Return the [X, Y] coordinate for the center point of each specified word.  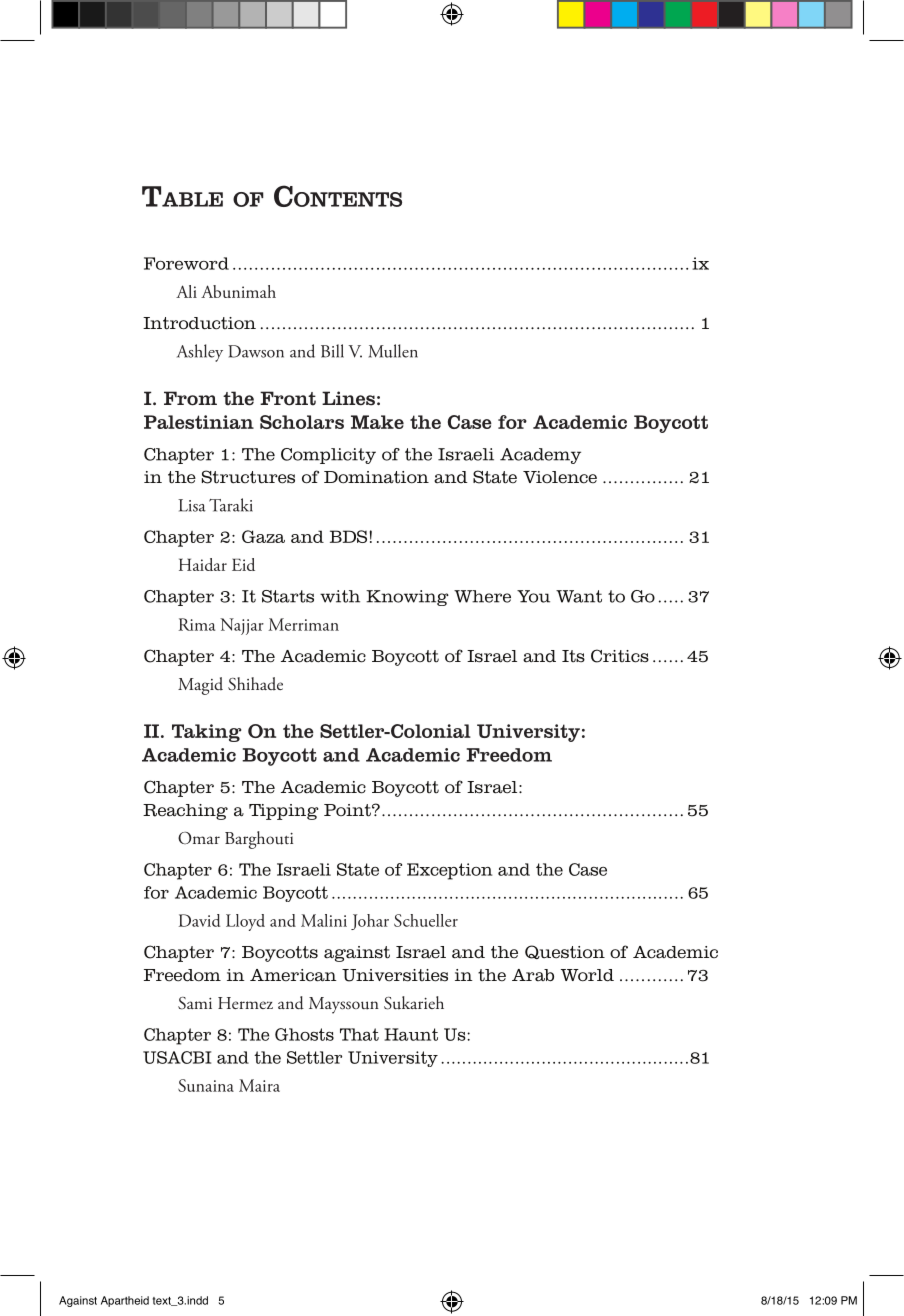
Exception [449, 871]
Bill [332, 351]
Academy [540, 456]
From [190, 398]
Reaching [185, 812]
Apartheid [125, 1301]
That [359, 1034]
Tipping [284, 812]
